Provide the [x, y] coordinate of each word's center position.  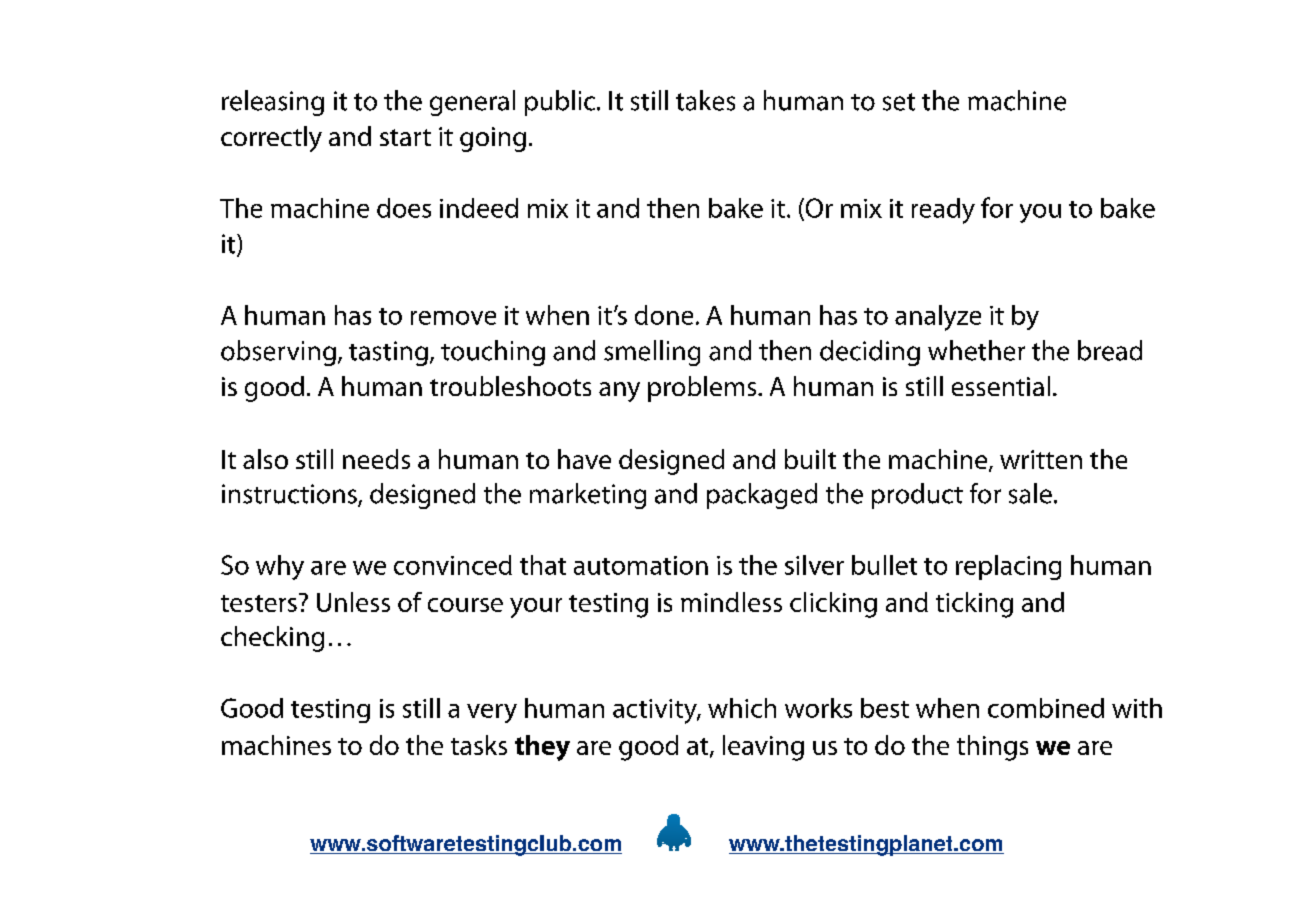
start [405, 137]
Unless [353, 602]
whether [976, 350]
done [664, 315]
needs [376, 459]
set [899, 102]
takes [705, 100]
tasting [388, 353]
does [404, 208]
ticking [974, 605]
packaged [762, 496]
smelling [652, 353]
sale [1030, 493]
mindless [731, 602]
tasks [479, 745]
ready [943, 211]
